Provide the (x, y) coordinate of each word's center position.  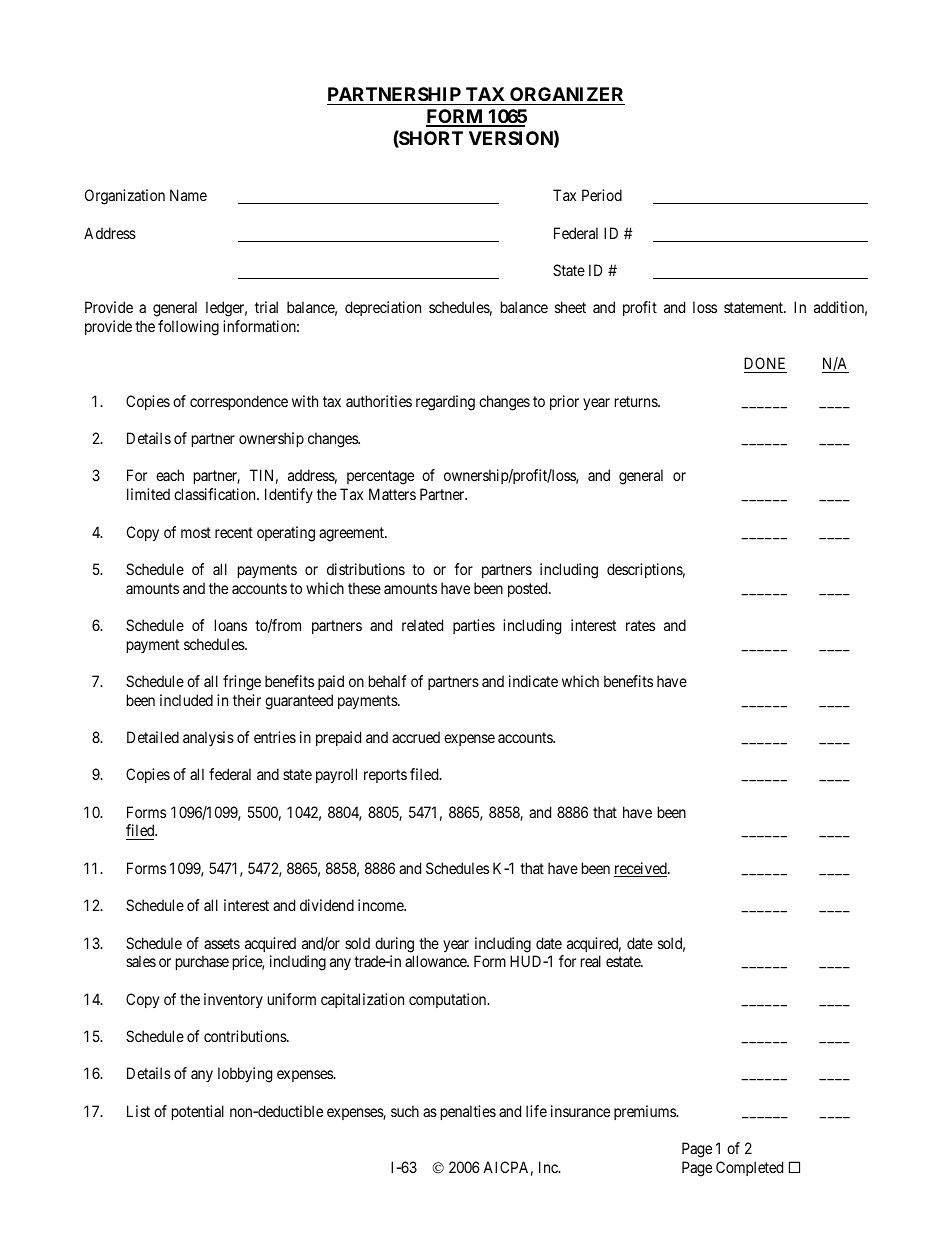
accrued (416, 737)
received (641, 869)
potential (198, 1112)
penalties (468, 1112)
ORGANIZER (566, 94)
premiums (645, 1112)
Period (602, 195)
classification (216, 494)
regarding (445, 403)
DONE (765, 365)
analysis (208, 738)
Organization (125, 197)
